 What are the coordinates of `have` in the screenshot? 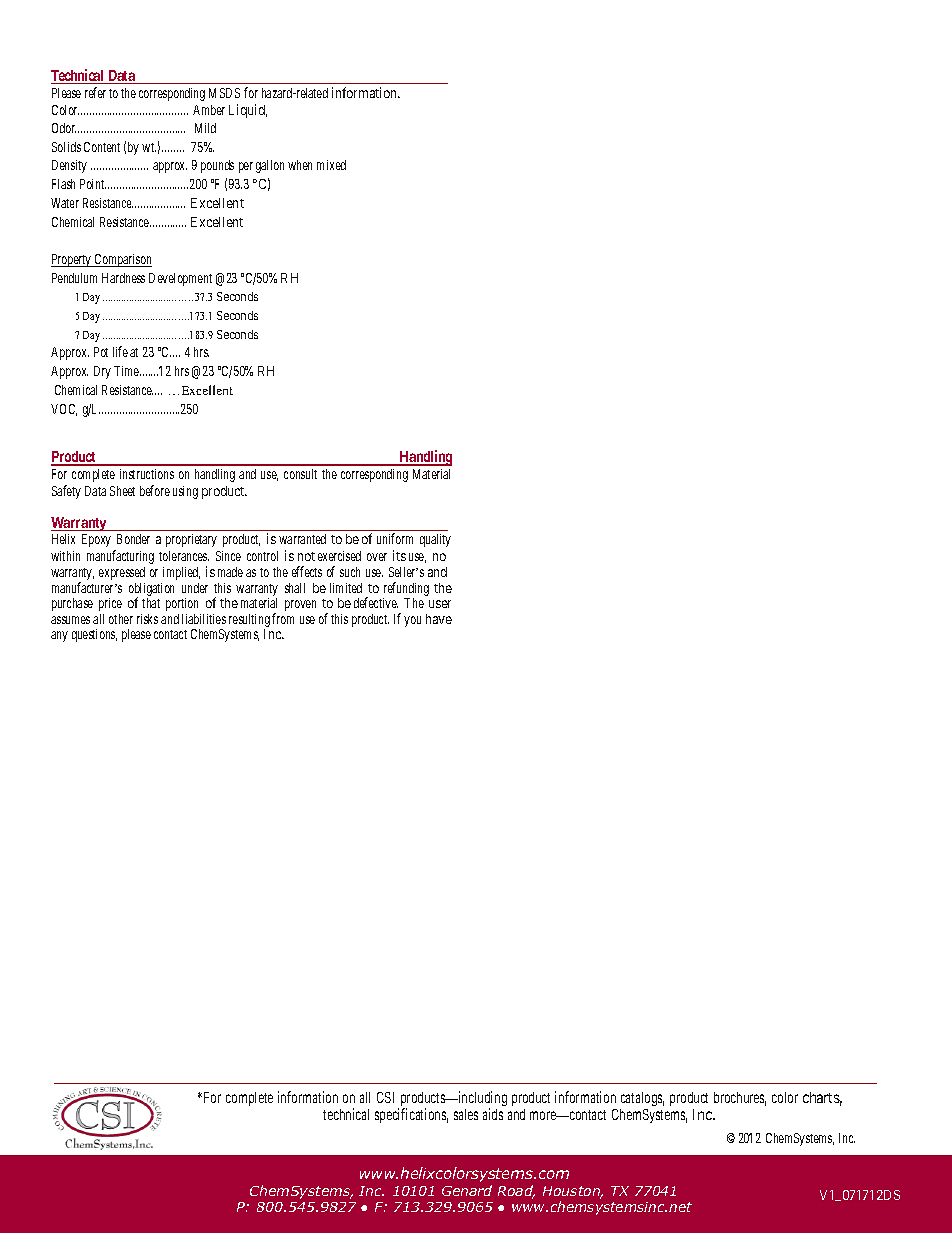 It's located at (439, 619).
